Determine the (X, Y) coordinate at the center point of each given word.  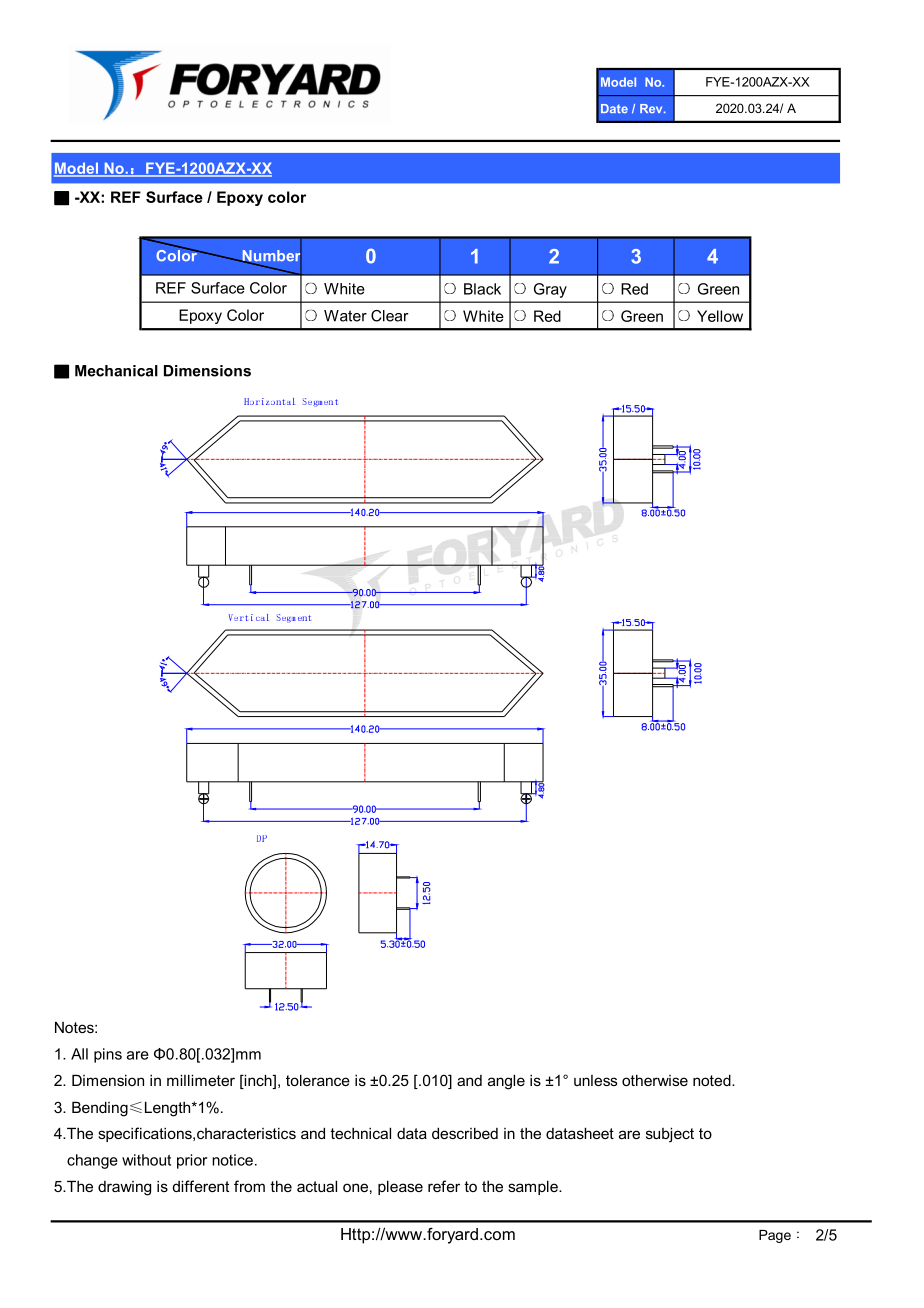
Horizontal (269, 401)
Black (482, 289)
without (146, 1160)
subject (670, 1135)
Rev (652, 108)
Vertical (249, 617)
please (400, 1187)
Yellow (720, 316)
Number (271, 256)
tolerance (318, 1080)
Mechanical (116, 371)
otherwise (655, 1080)
